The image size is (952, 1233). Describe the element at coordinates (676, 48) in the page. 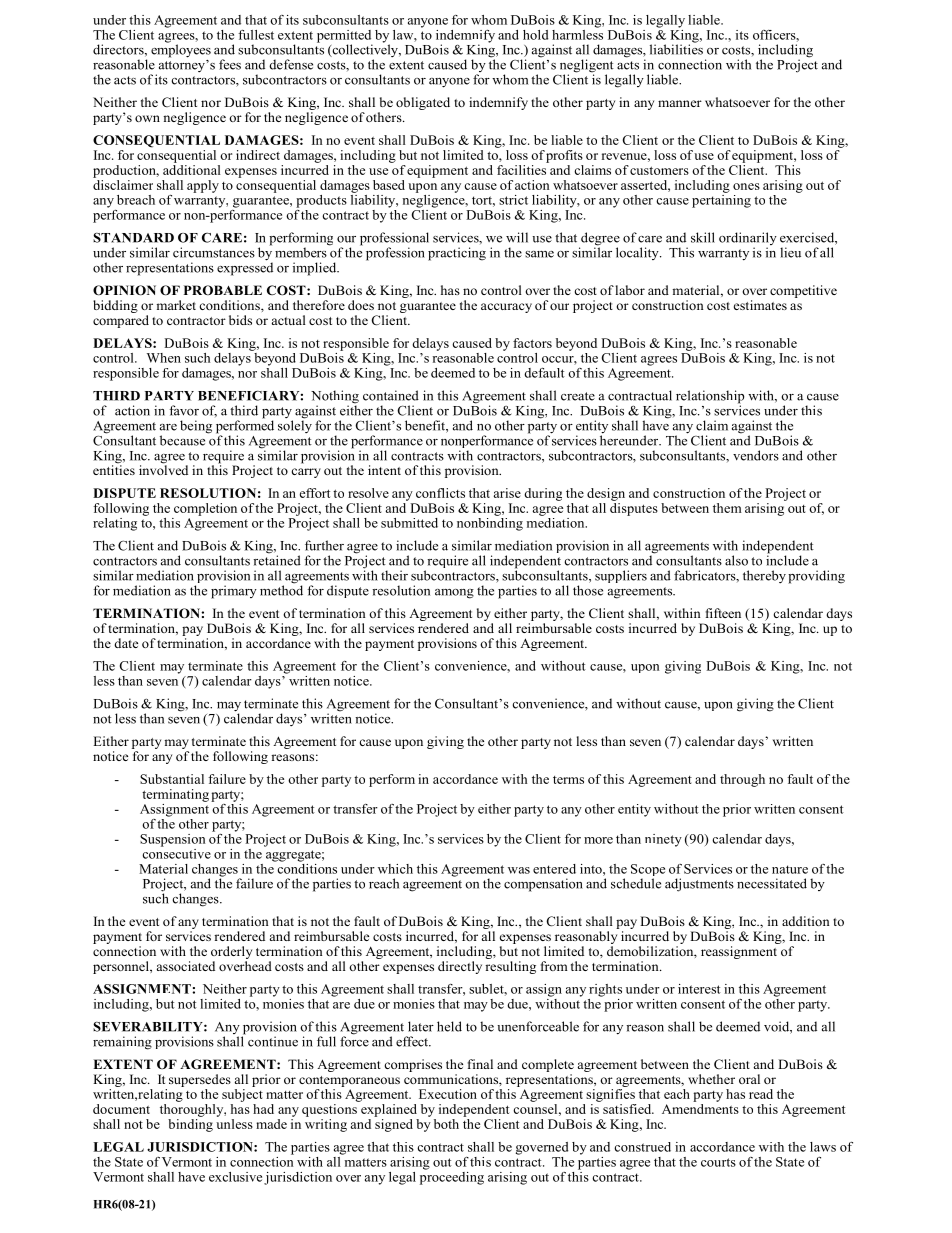

I see `liabilities` at that location.
